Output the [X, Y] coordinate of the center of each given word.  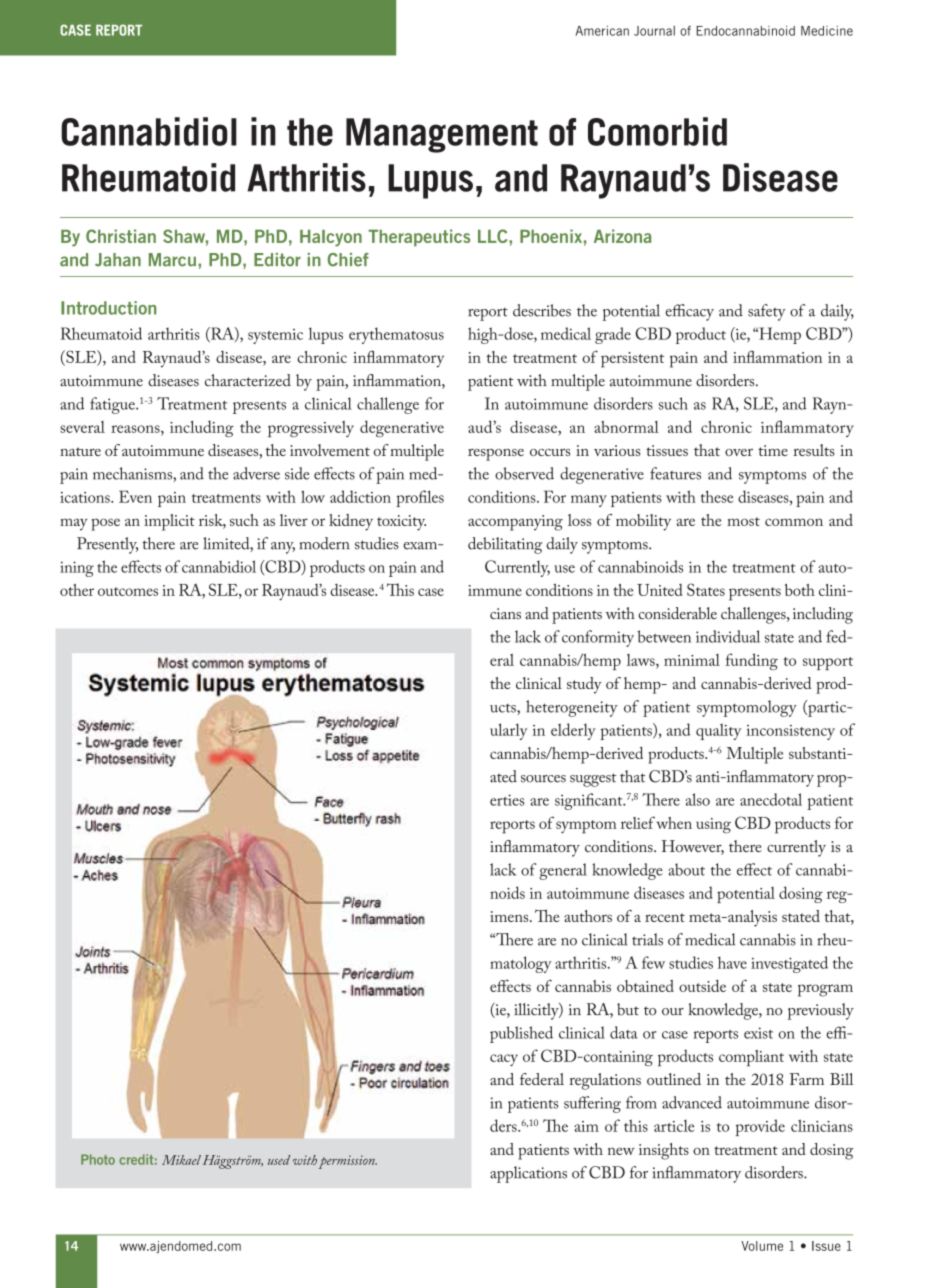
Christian [121, 236]
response [496, 454]
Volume [762, 1246]
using [713, 826]
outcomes [128, 591]
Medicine [827, 31]
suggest [593, 780]
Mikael [181, 1160]
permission [348, 1162]
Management [442, 135]
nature [80, 451]
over [739, 452]
